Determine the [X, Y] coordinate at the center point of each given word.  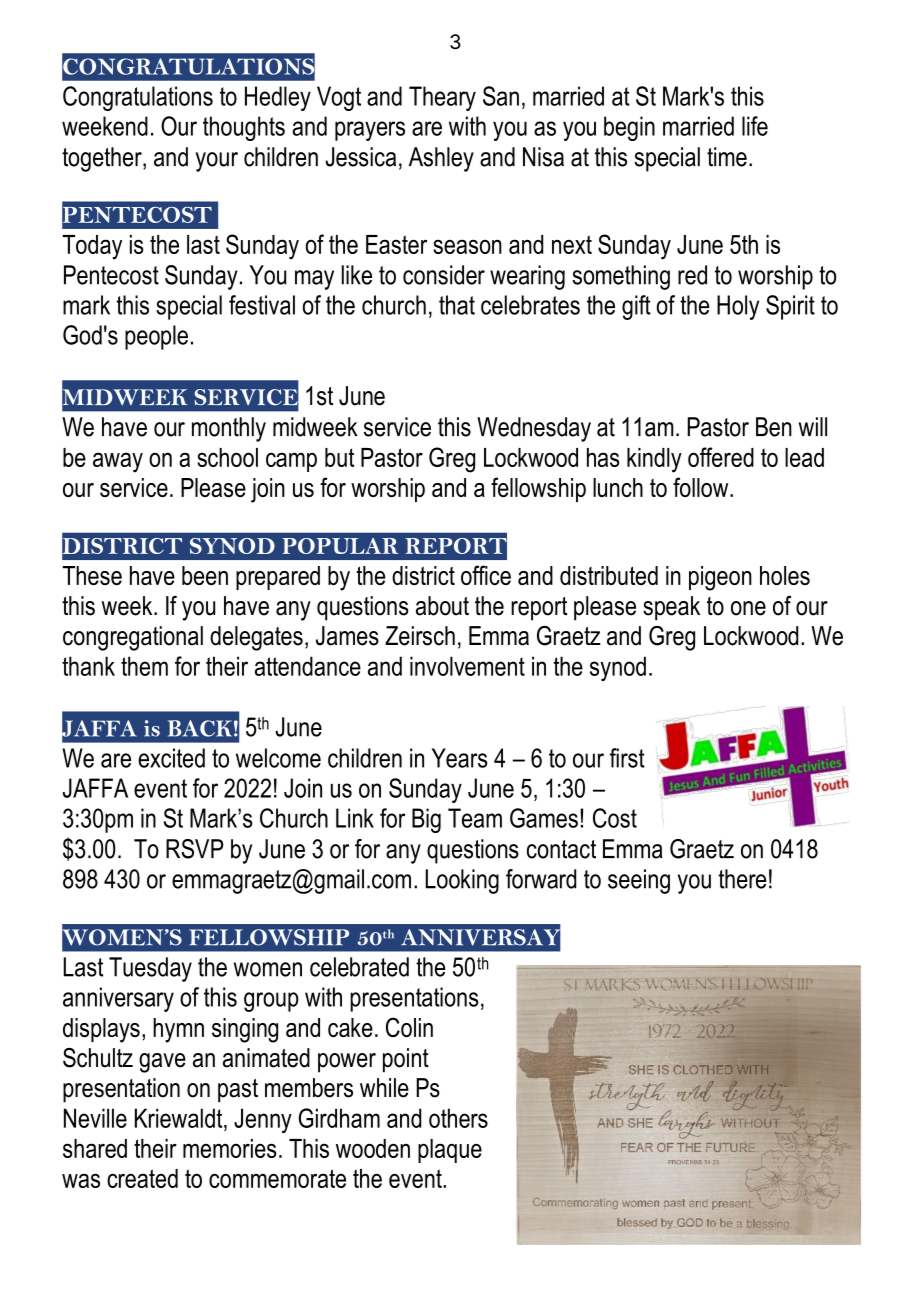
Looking [462, 881]
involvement [467, 666]
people [156, 337]
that [457, 305]
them [144, 666]
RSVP [195, 849]
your [217, 162]
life [755, 126]
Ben [774, 427]
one [748, 608]
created [142, 1178]
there [742, 879]
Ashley [441, 159]
